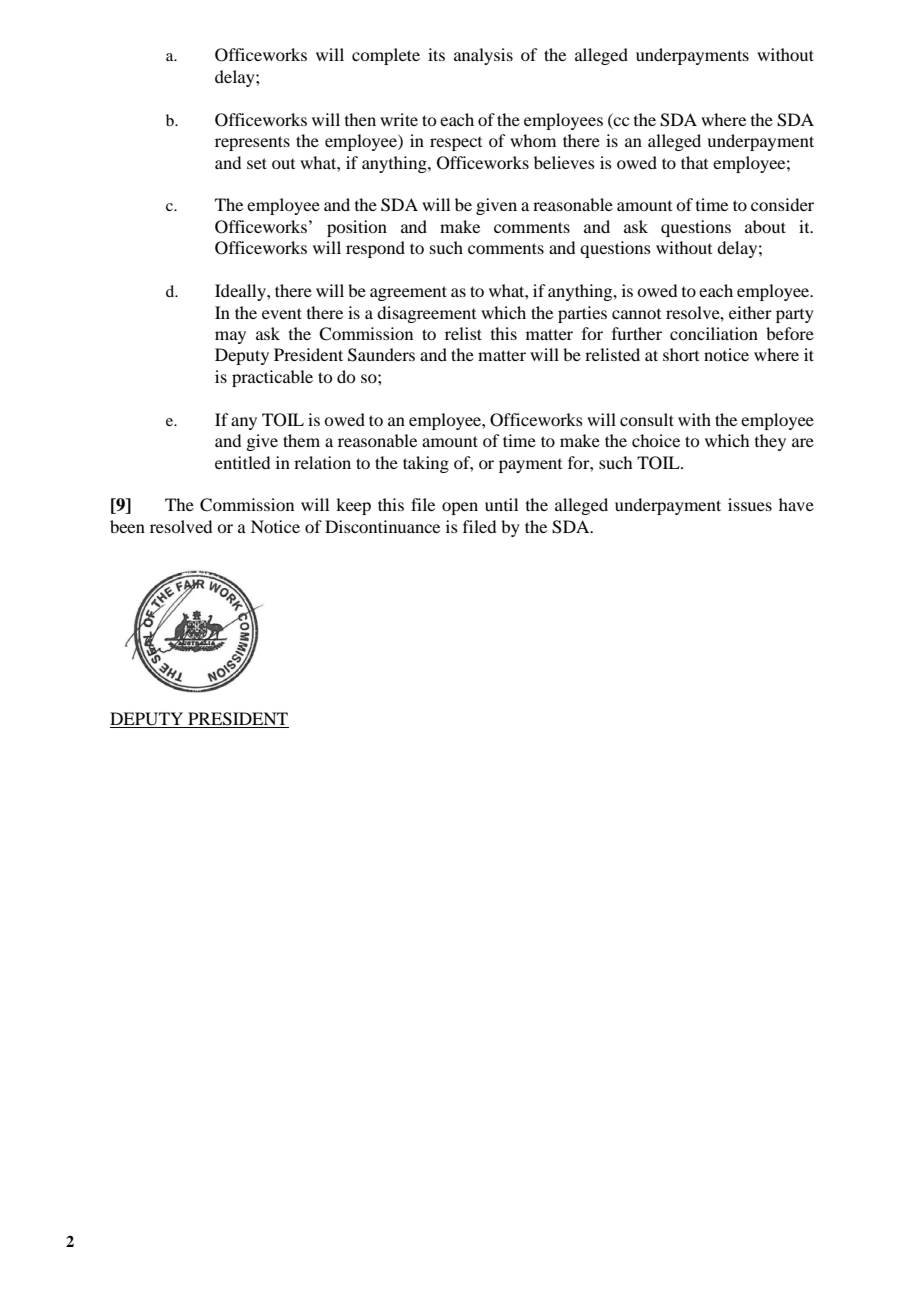  What do you see at coordinates (386, 56) in the screenshot?
I see `complete` at bounding box center [386, 56].
